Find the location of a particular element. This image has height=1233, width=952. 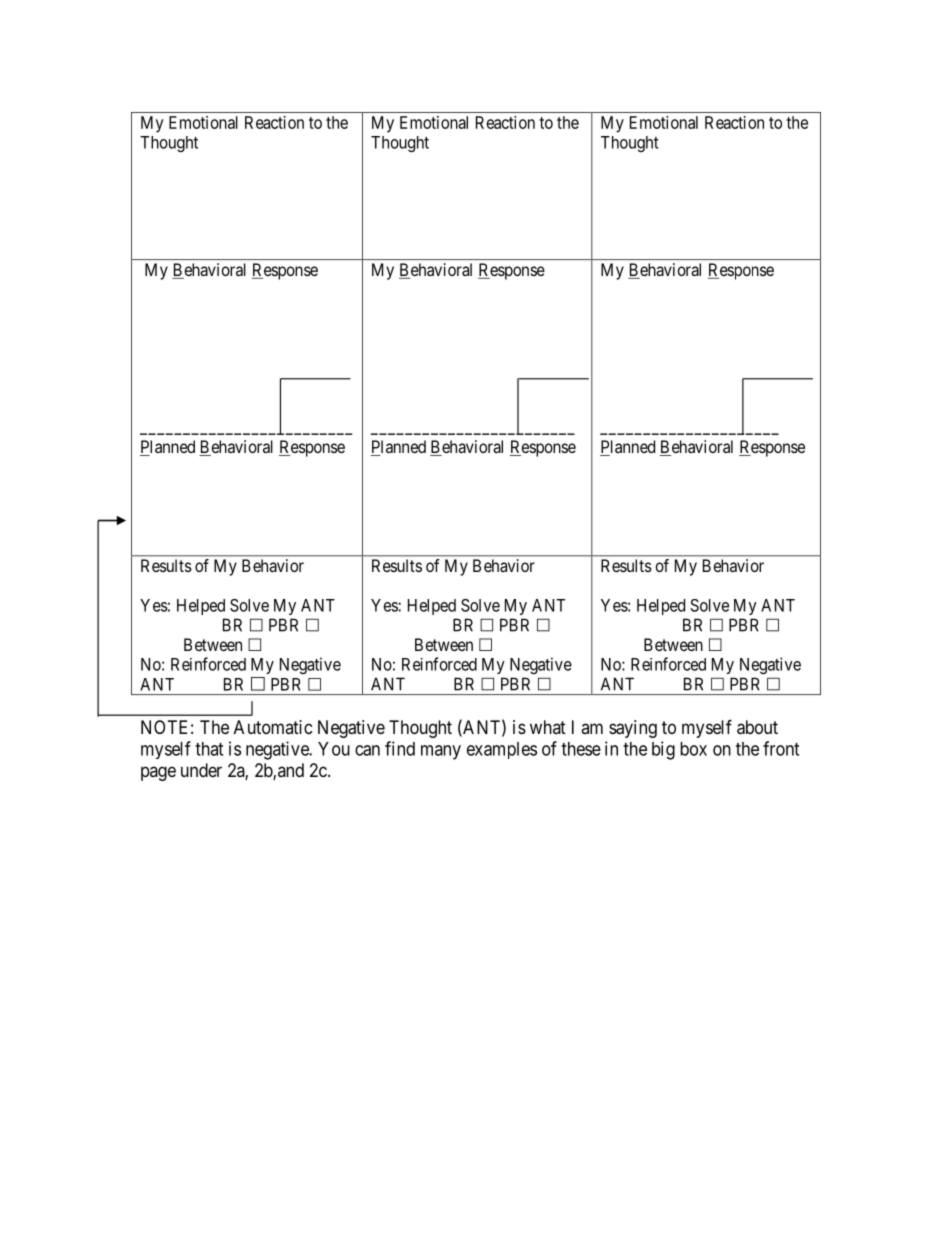

about is located at coordinates (757, 727).
